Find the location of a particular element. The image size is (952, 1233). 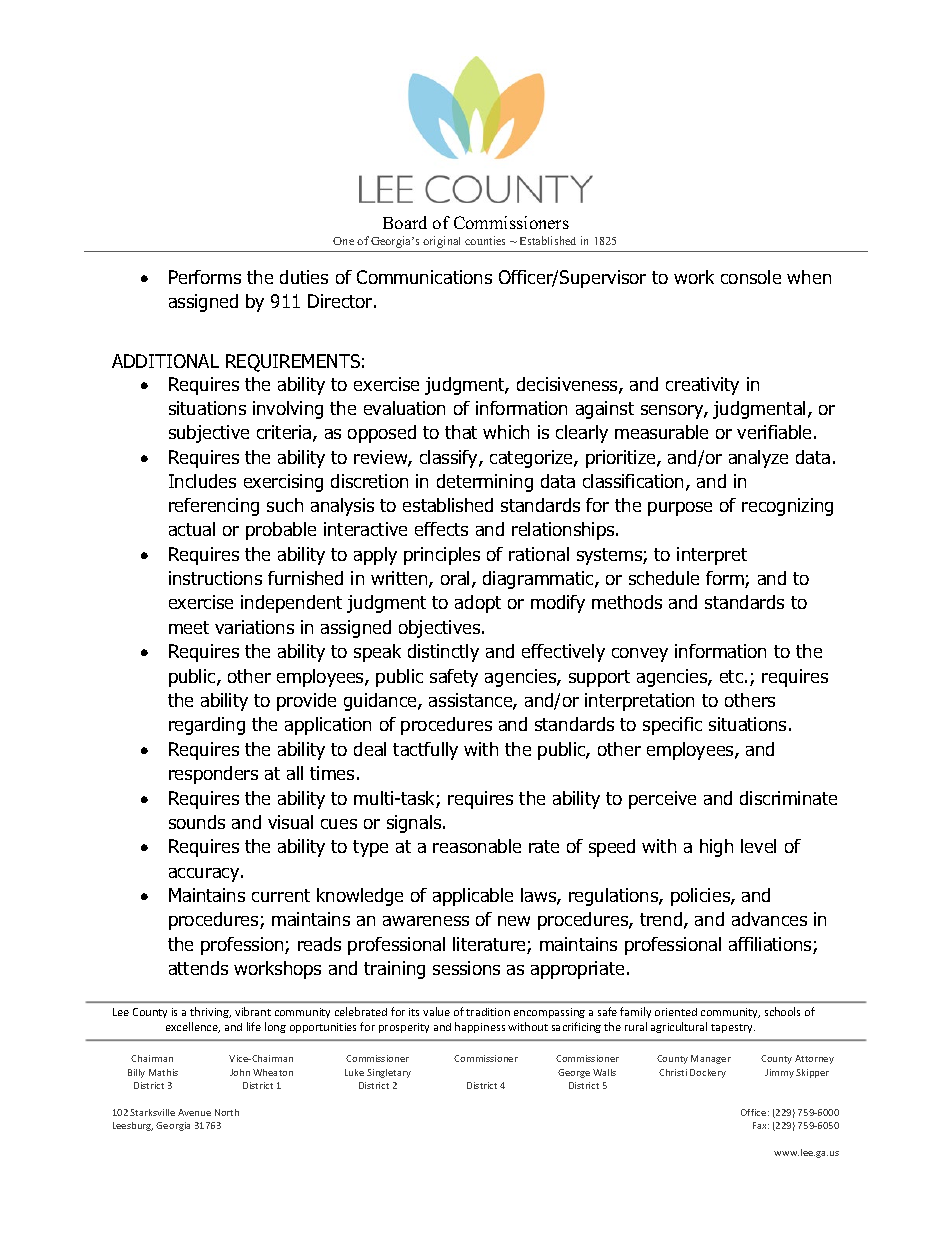

duties is located at coordinates (304, 277).
